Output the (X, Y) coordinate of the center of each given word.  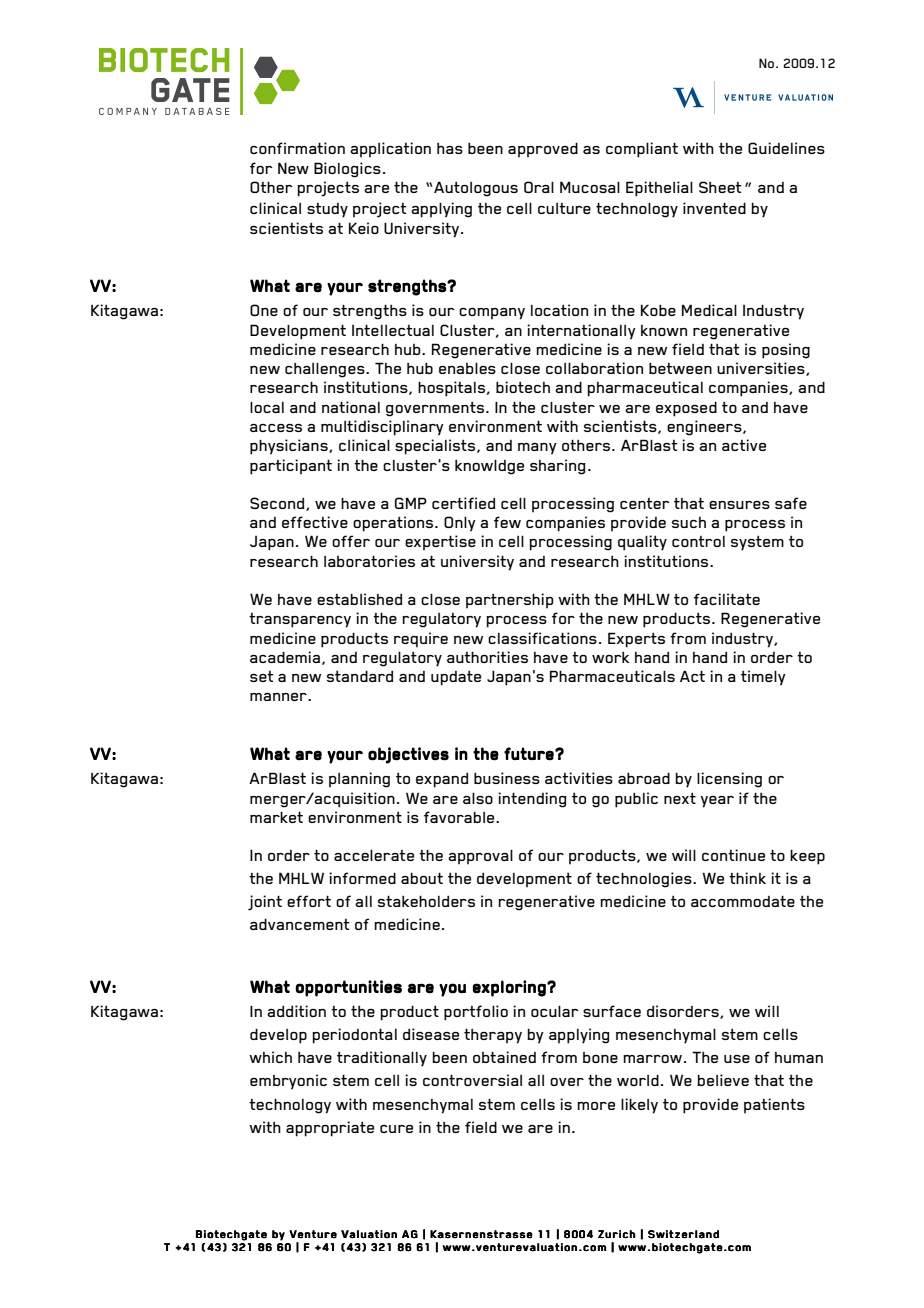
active (744, 445)
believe (723, 1080)
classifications (542, 638)
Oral (539, 187)
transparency (300, 620)
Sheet (720, 187)
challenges (326, 370)
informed (362, 878)
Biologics (347, 170)
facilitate (727, 599)
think (747, 878)
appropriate (330, 1129)
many (537, 449)
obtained (504, 1057)
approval (480, 857)
